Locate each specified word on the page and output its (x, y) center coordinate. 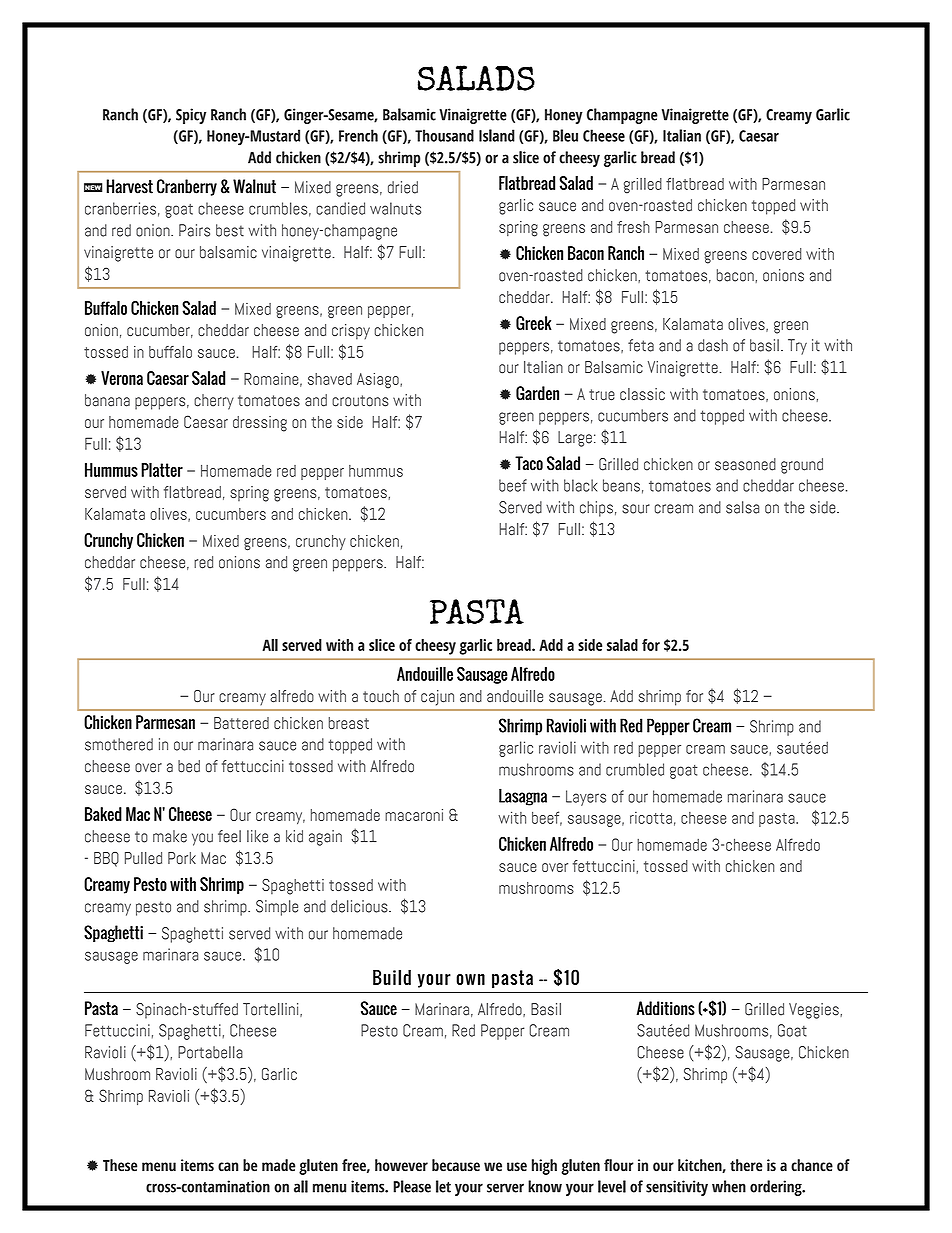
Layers (586, 798)
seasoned (745, 464)
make (170, 836)
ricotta (651, 818)
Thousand (444, 135)
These (120, 1165)
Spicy (191, 116)
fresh (633, 227)
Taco (529, 463)
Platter (162, 470)
